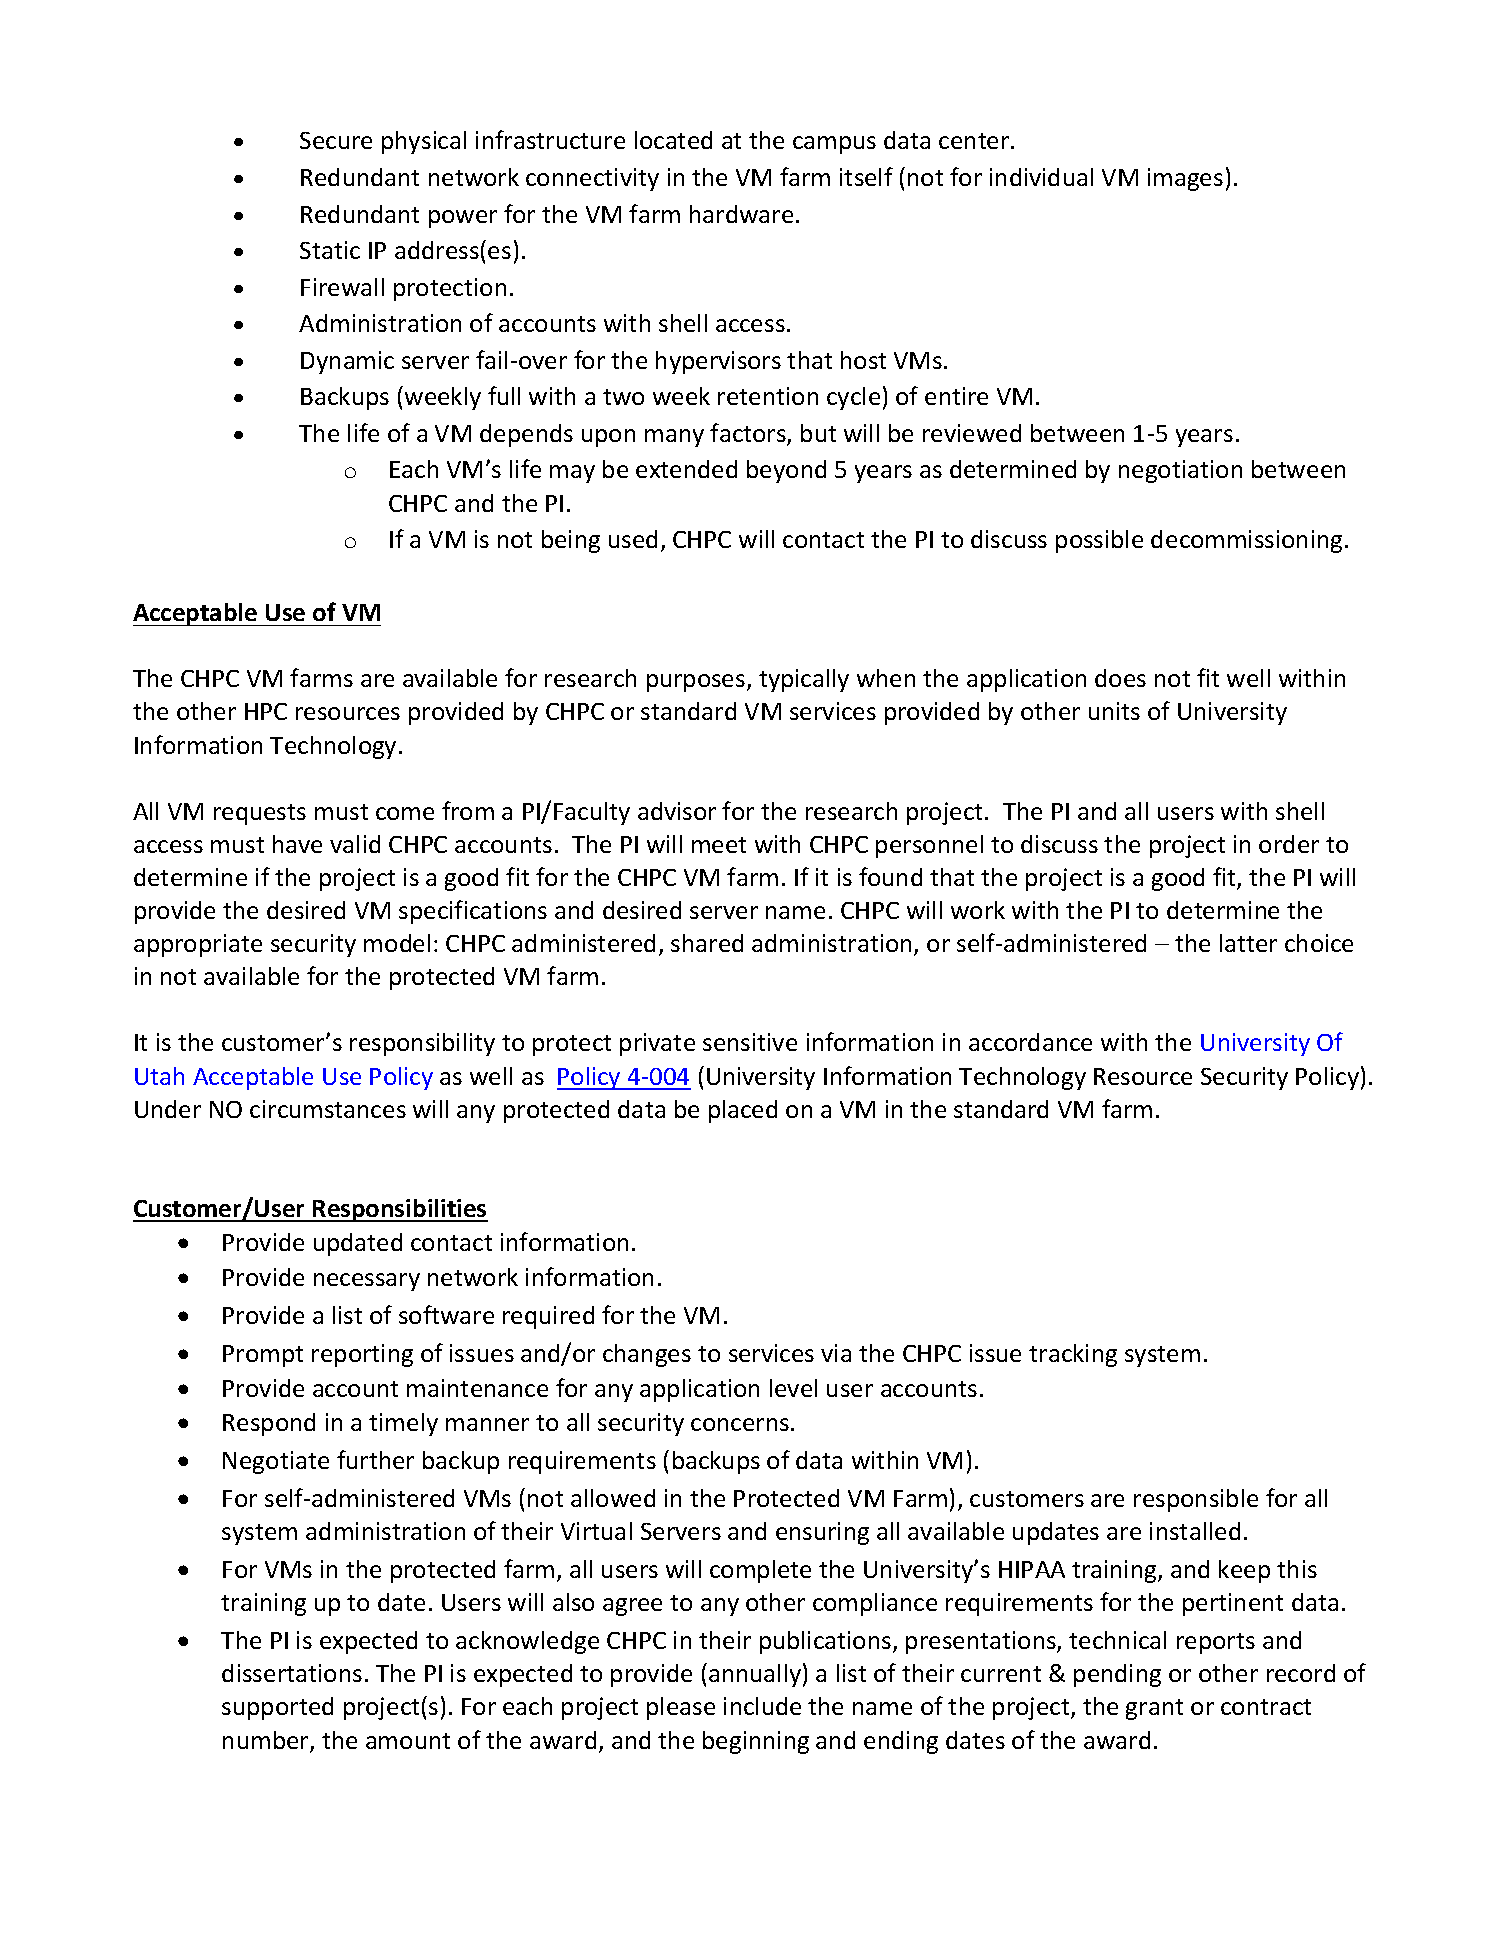  What do you see at coordinates (336, 140) in the screenshot?
I see `Secure` at bounding box center [336, 140].
